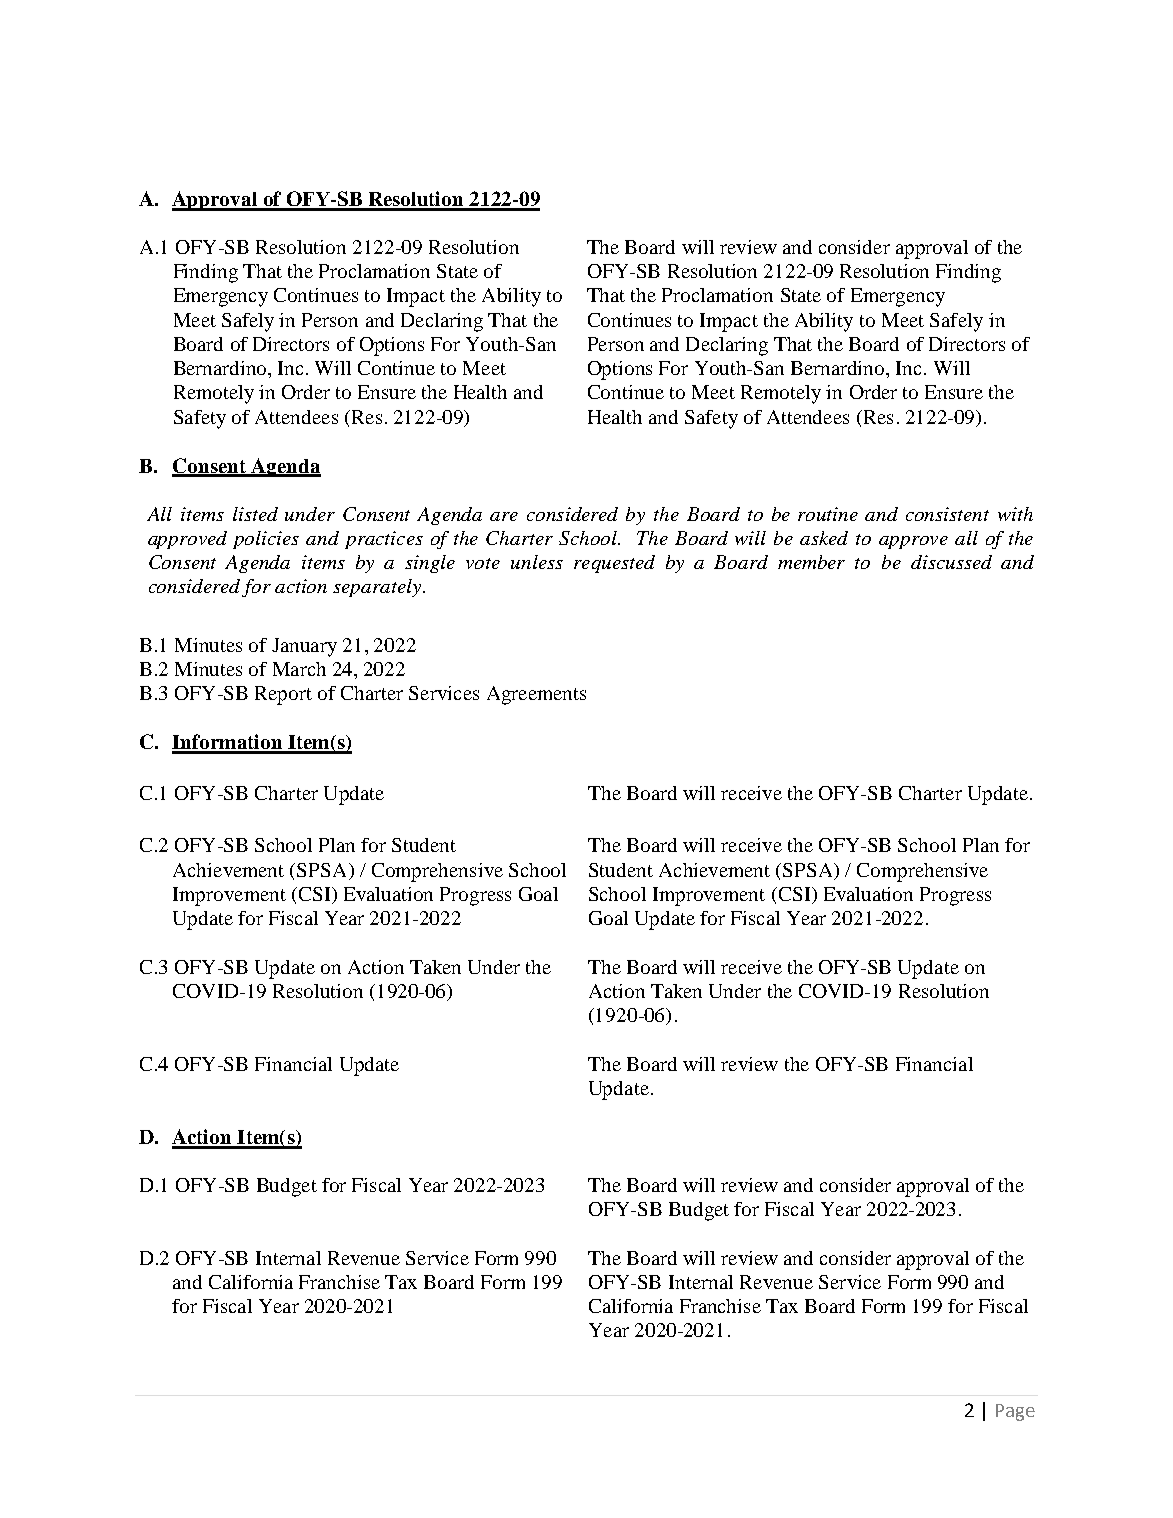  What do you see at coordinates (283, 695) in the document?
I see `Report` at bounding box center [283, 695].
